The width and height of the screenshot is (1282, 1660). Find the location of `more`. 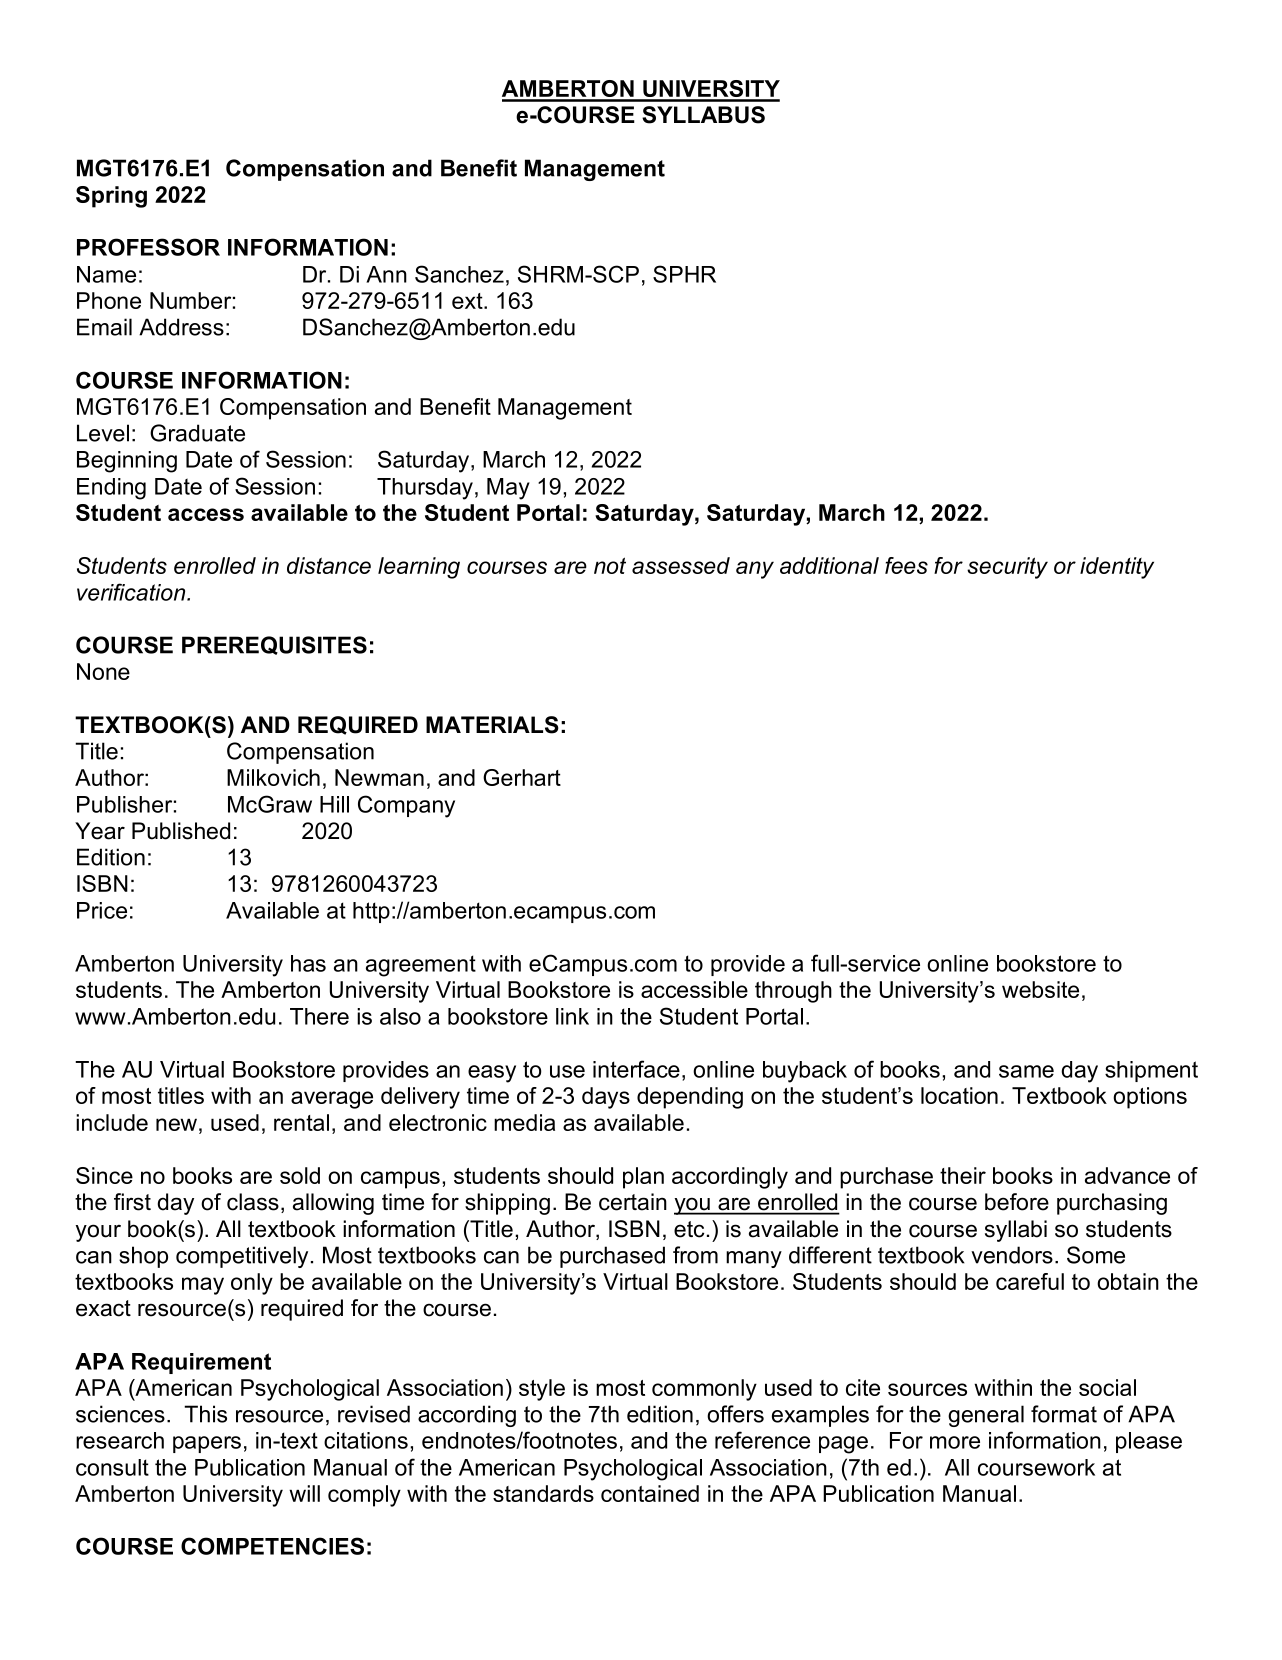

more is located at coordinates (955, 1442).
